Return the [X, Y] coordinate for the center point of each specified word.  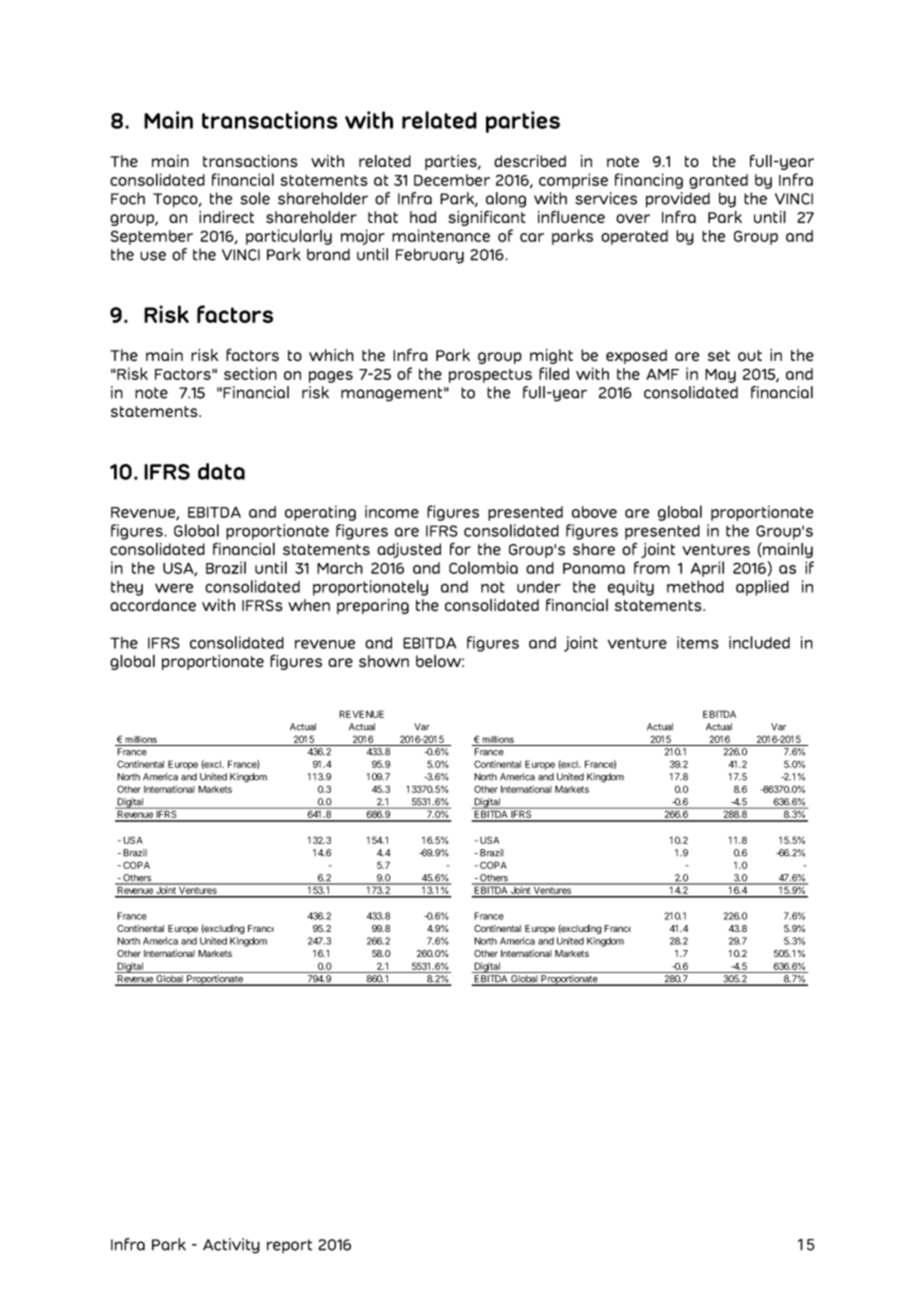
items [698, 642]
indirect [226, 217]
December [452, 180]
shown [384, 661]
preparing [373, 606]
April [707, 569]
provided [678, 200]
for [460, 549]
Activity [231, 1246]
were [174, 588]
